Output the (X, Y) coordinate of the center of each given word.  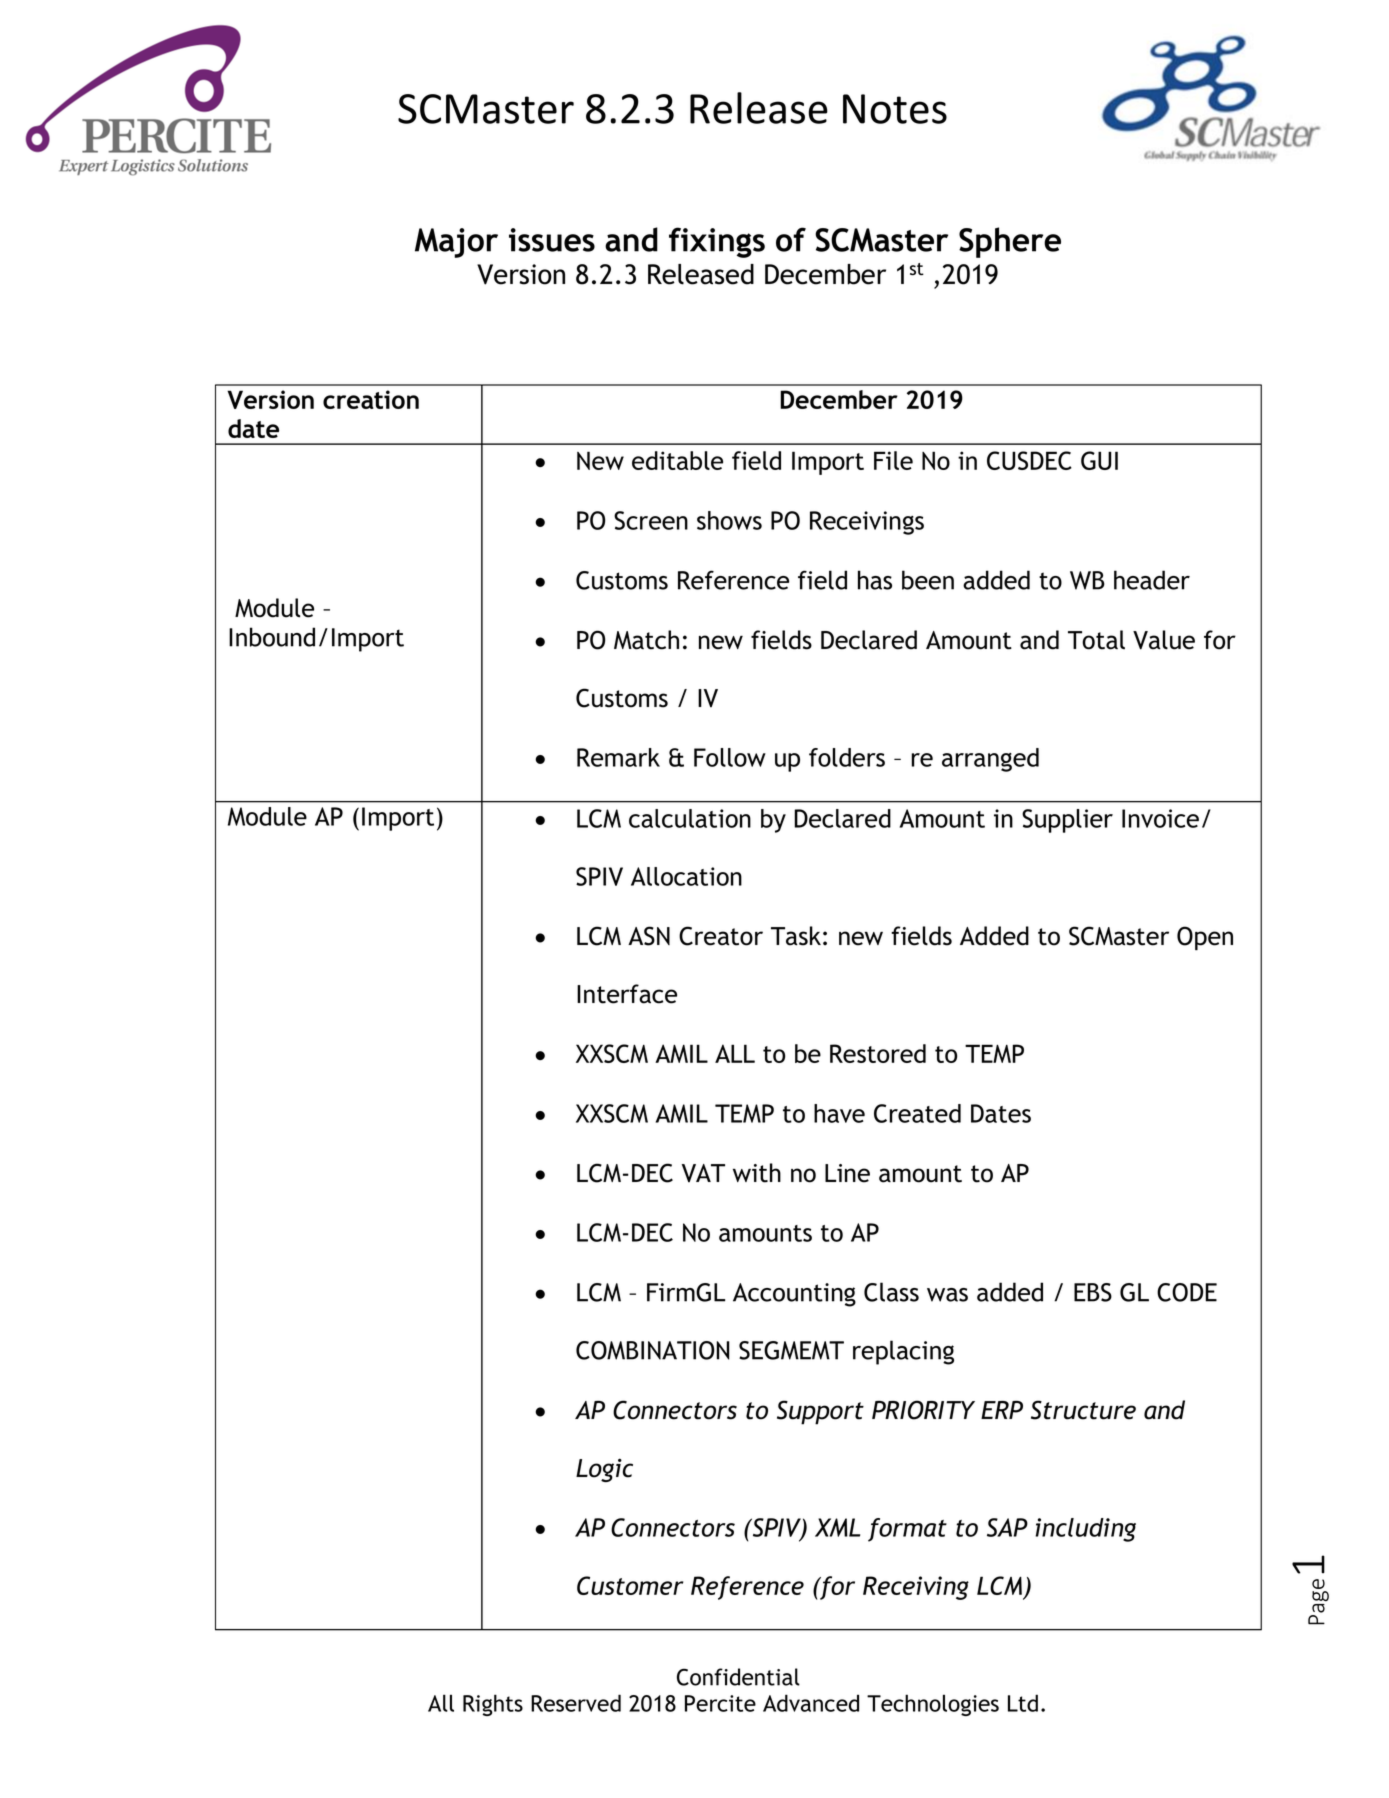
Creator (721, 936)
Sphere (1010, 242)
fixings (717, 242)
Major (456, 243)
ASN (649, 936)
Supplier (1067, 821)
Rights (493, 1705)
